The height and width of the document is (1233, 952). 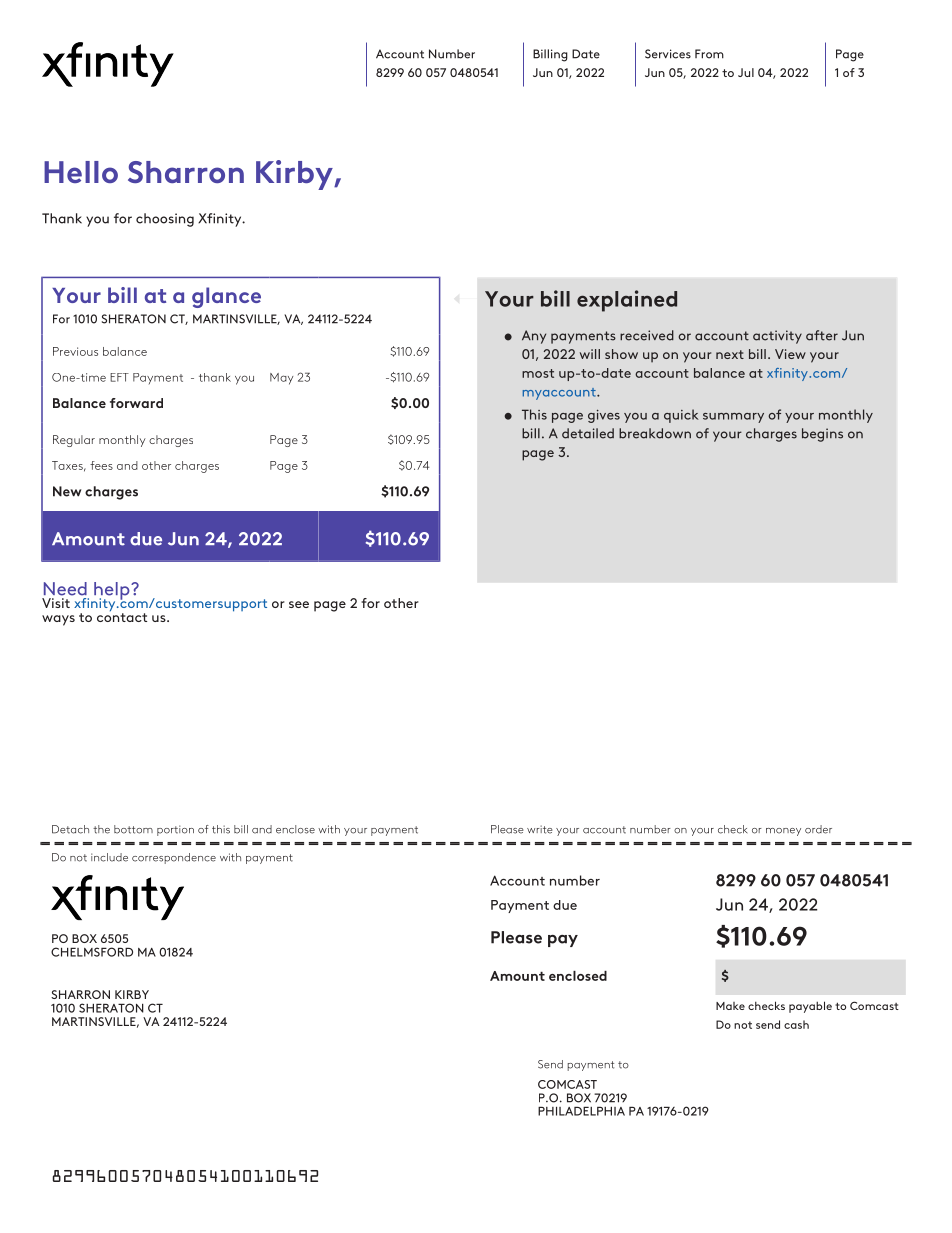 What do you see at coordinates (581, 1111) in the document?
I see `PHILADELPHIA` at bounding box center [581, 1111].
